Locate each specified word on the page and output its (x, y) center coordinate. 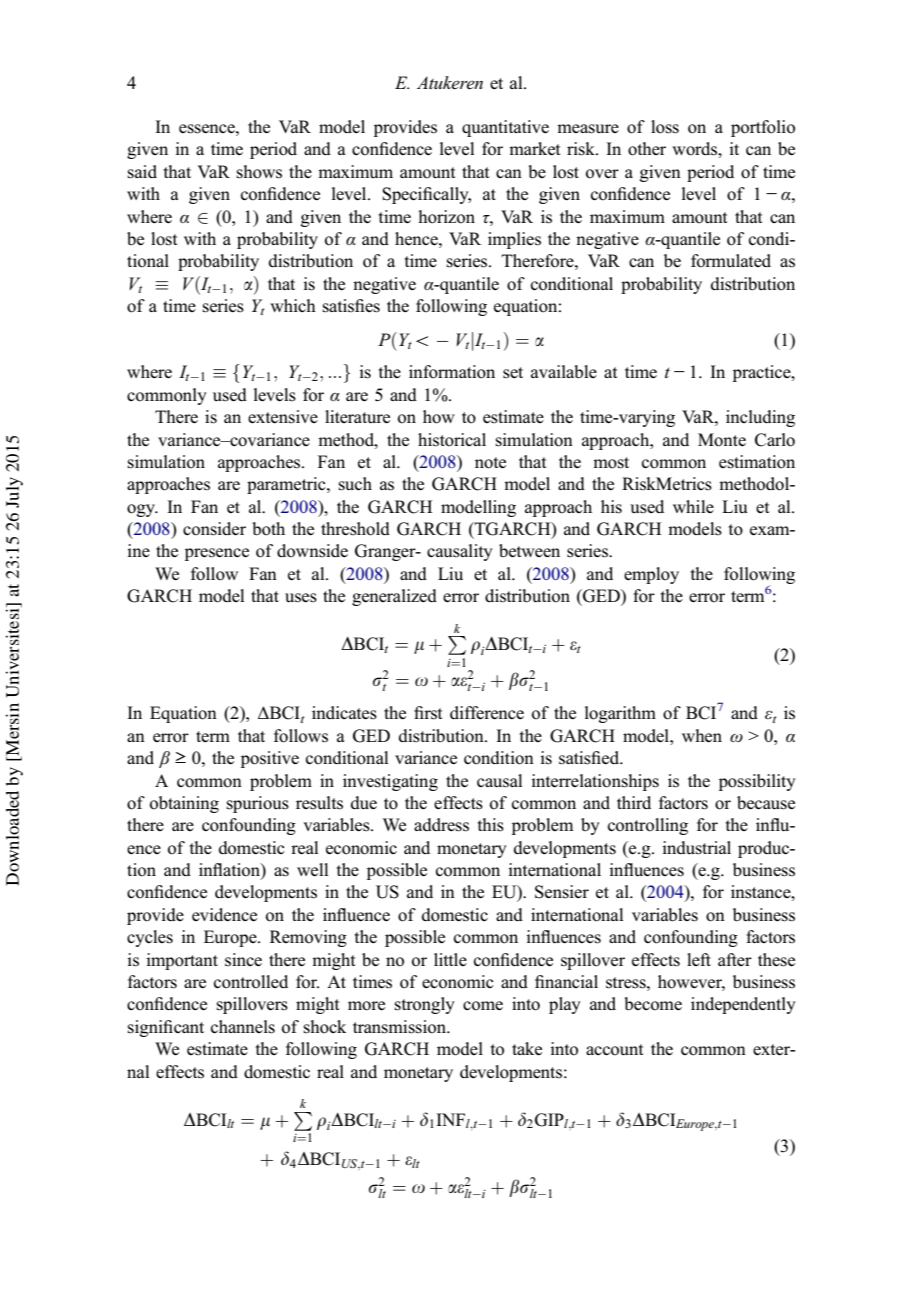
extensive (283, 417)
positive (270, 759)
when (702, 735)
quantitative (505, 128)
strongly (425, 1005)
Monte (722, 440)
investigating (390, 782)
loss (665, 127)
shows (259, 172)
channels (243, 1027)
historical (452, 440)
